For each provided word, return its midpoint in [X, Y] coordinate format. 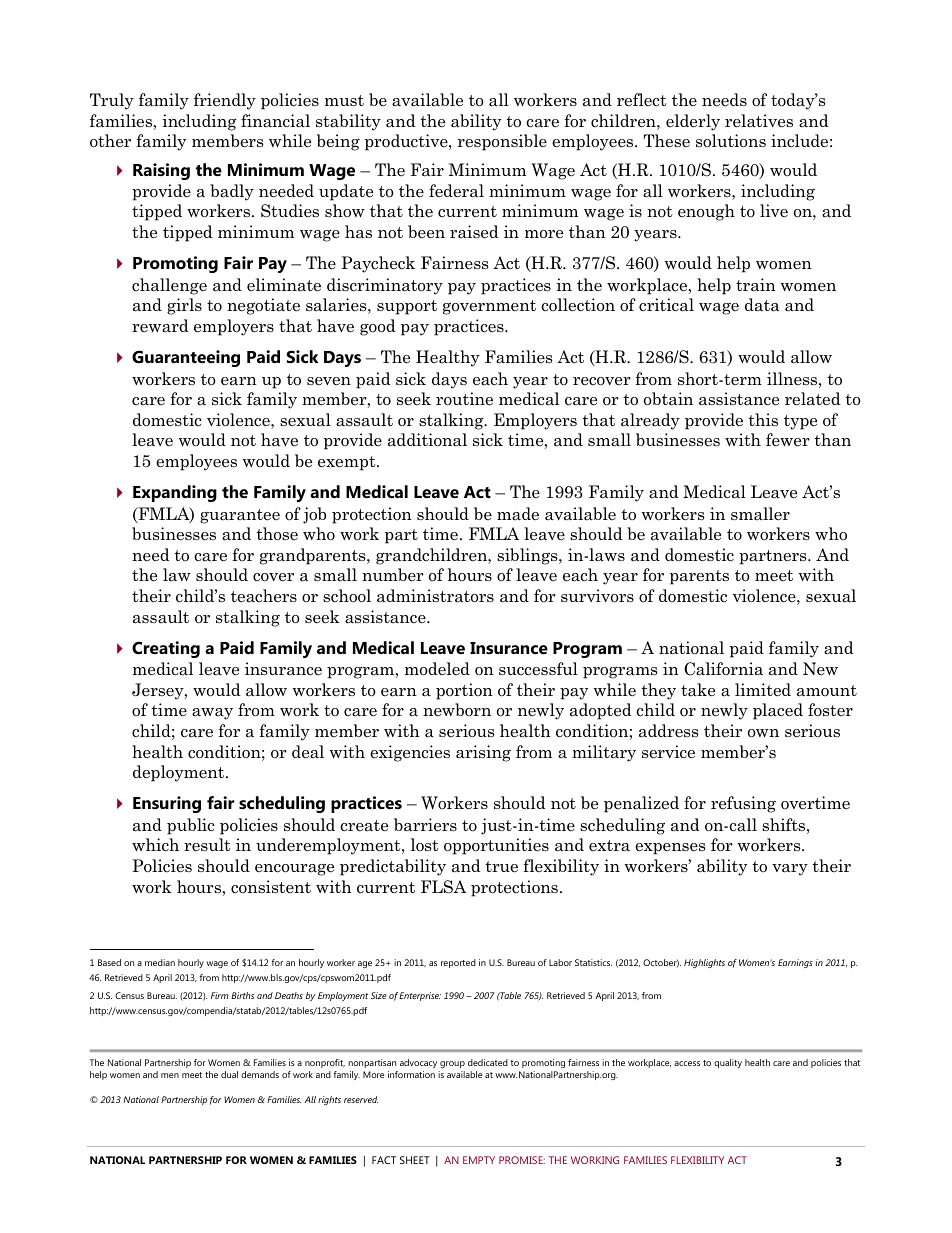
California [723, 669]
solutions [731, 141]
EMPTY [479, 1160]
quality [728, 1063]
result [207, 845]
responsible [502, 142]
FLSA [443, 887]
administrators [435, 596]
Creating [166, 649]
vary [790, 870]
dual [229, 1074]
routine [464, 399]
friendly [225, 101]
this [763, 419]
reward [160, 326]
